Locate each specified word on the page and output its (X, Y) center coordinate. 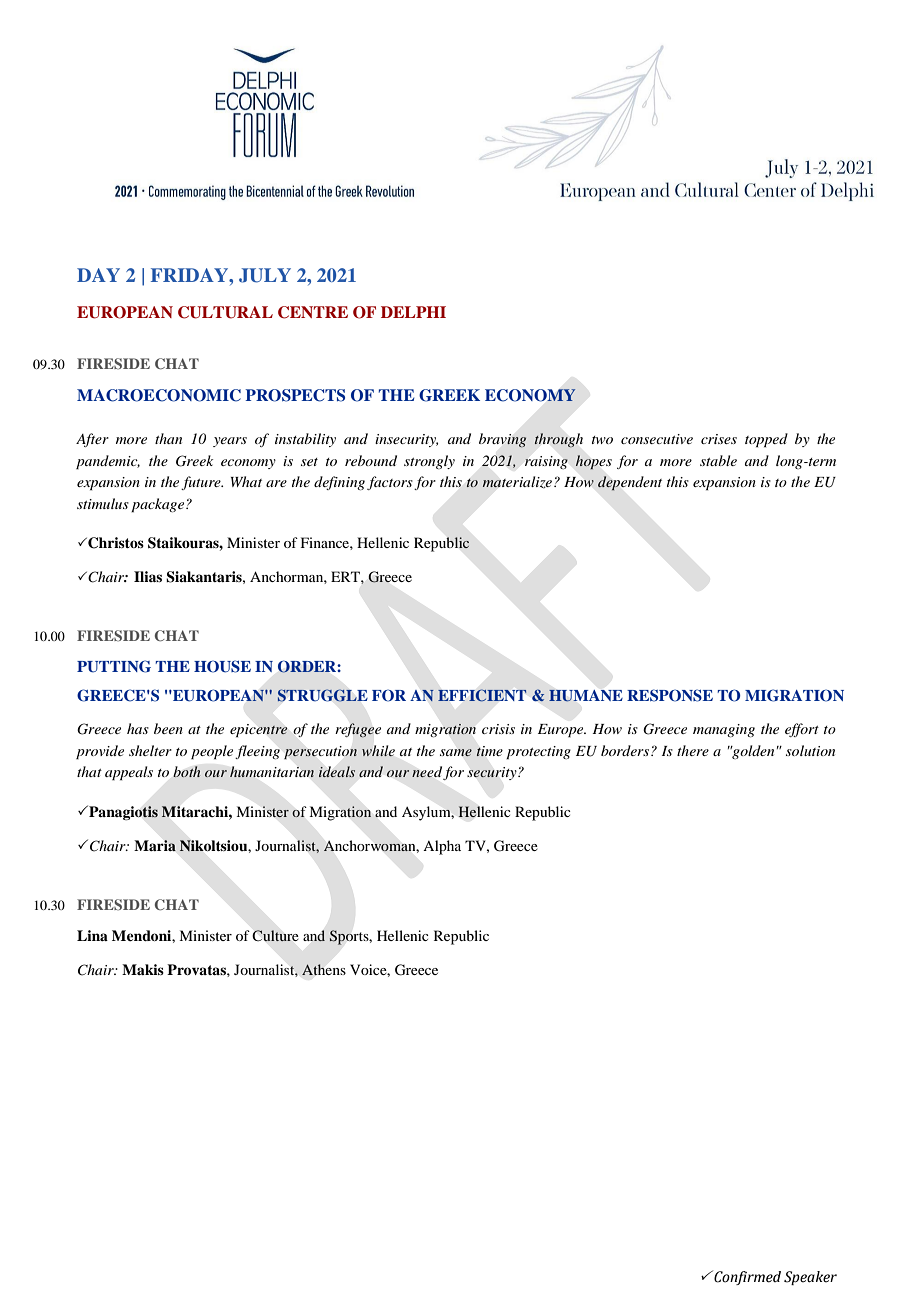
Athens (324, 970)
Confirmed (746, 1277)
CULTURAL (225, 312)
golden (752, 752)
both (186, 771)
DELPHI (413, 312)
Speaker (810, 1278)
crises (719, 439)
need (427, 772)
